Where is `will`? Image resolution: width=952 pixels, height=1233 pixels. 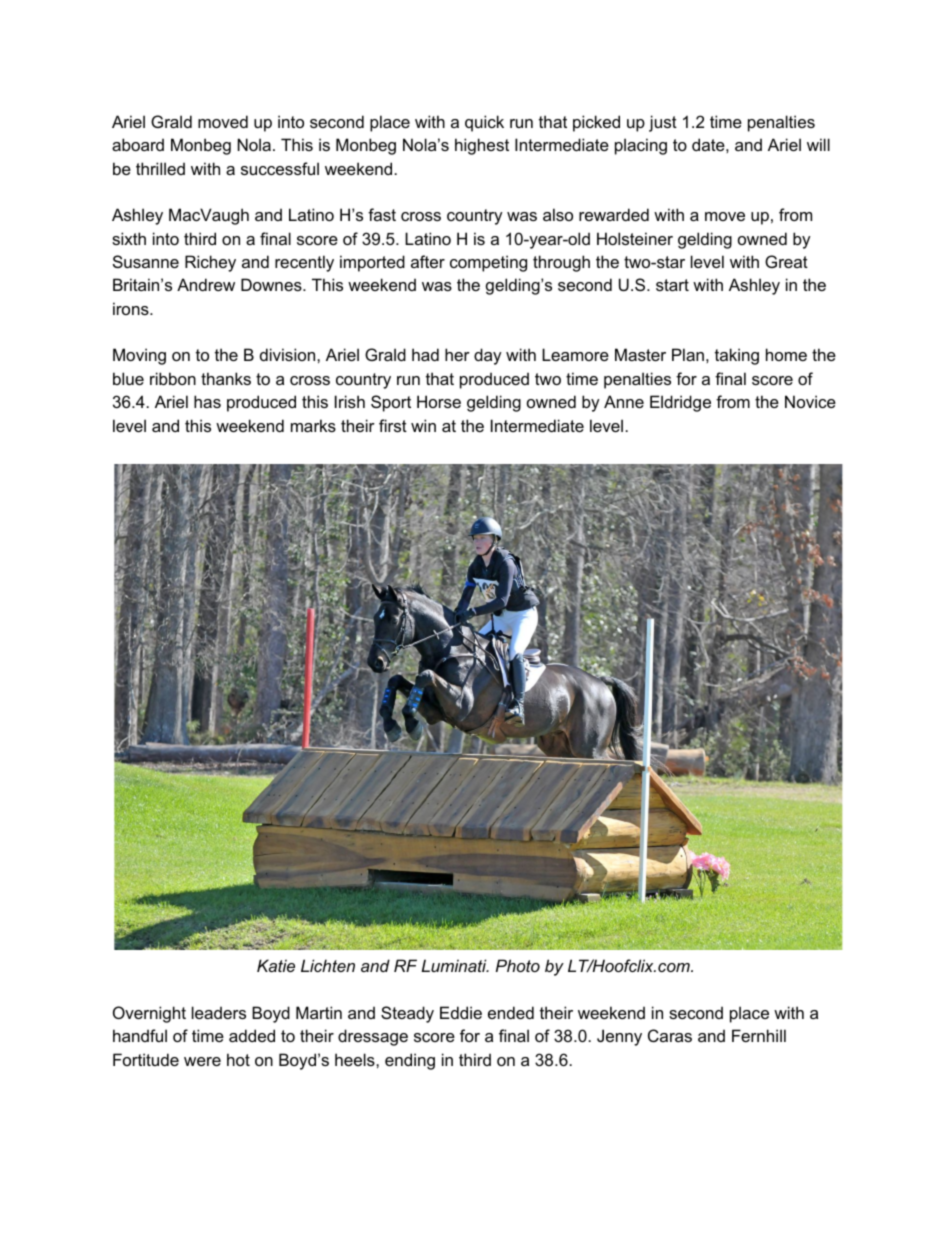
will is located at coordinates (818, 144).
